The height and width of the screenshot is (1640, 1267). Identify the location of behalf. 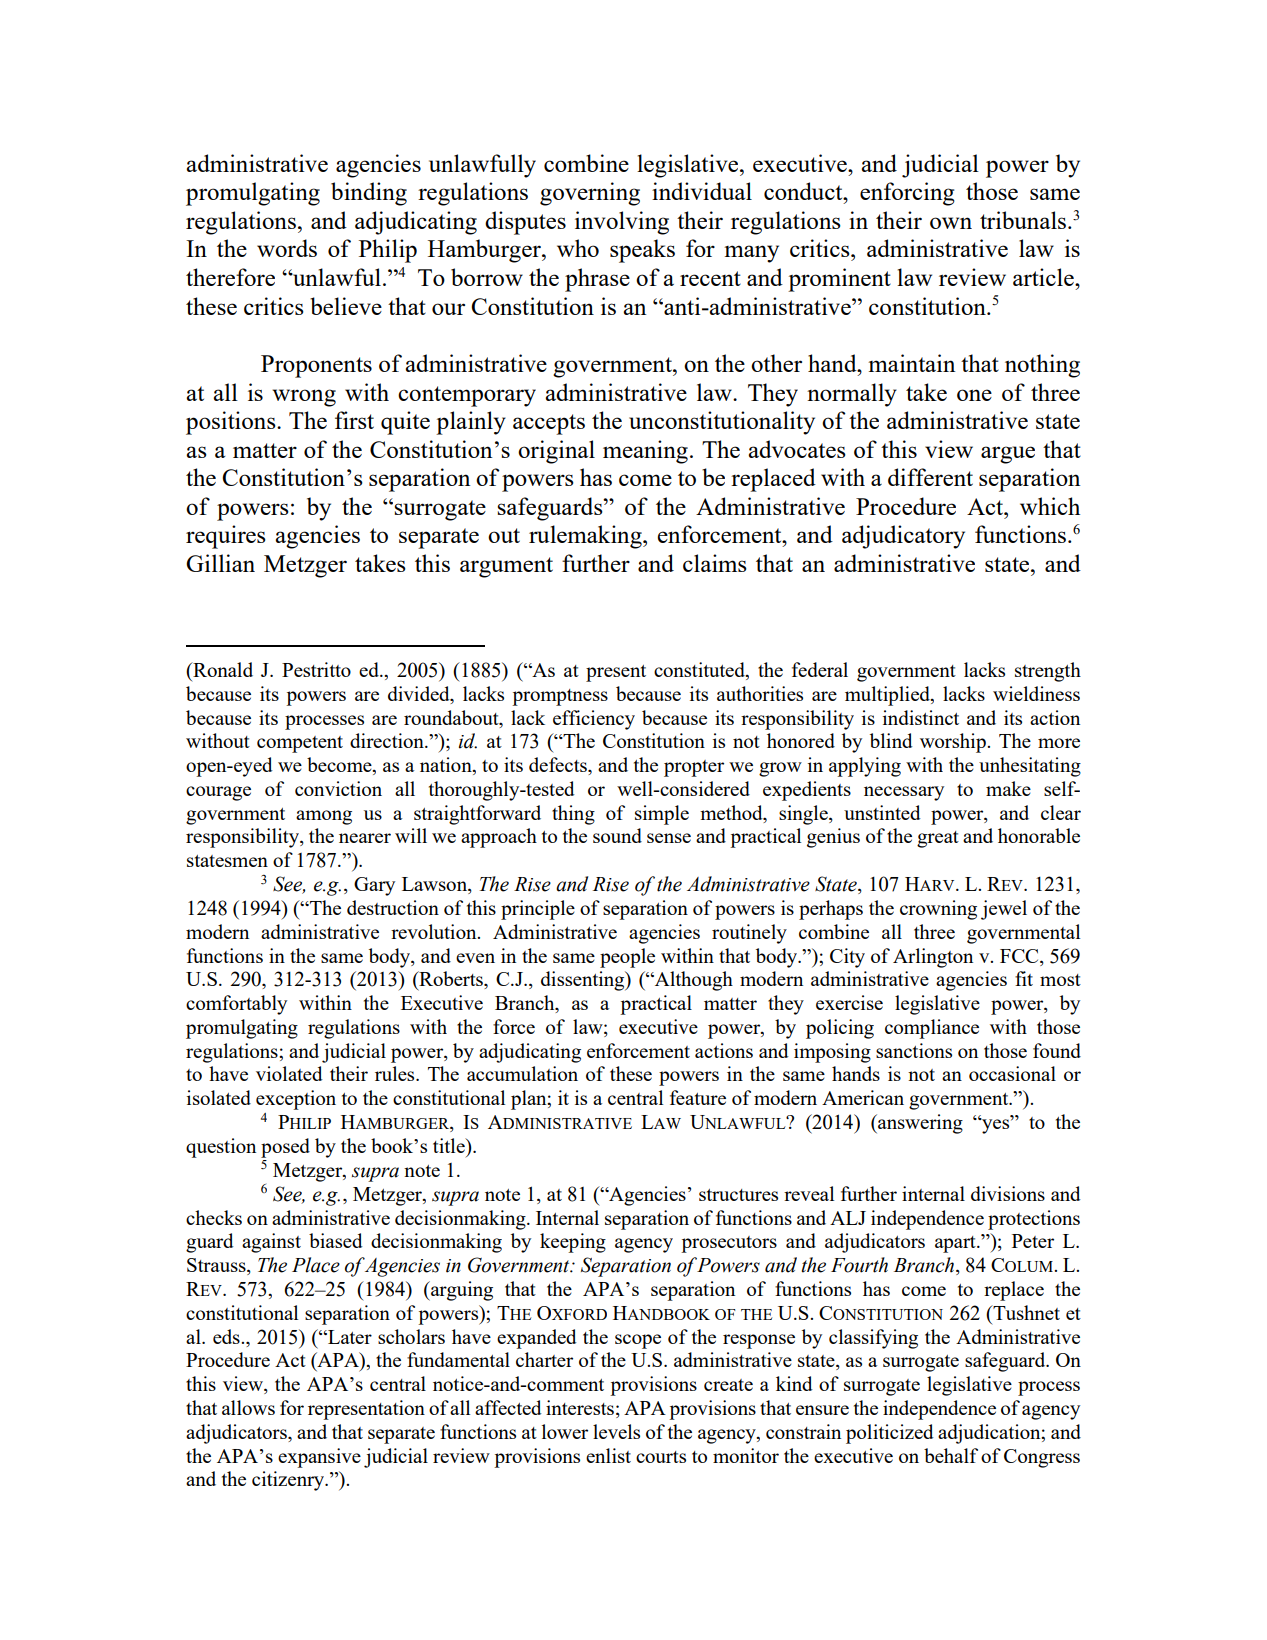
(951, 1455).
